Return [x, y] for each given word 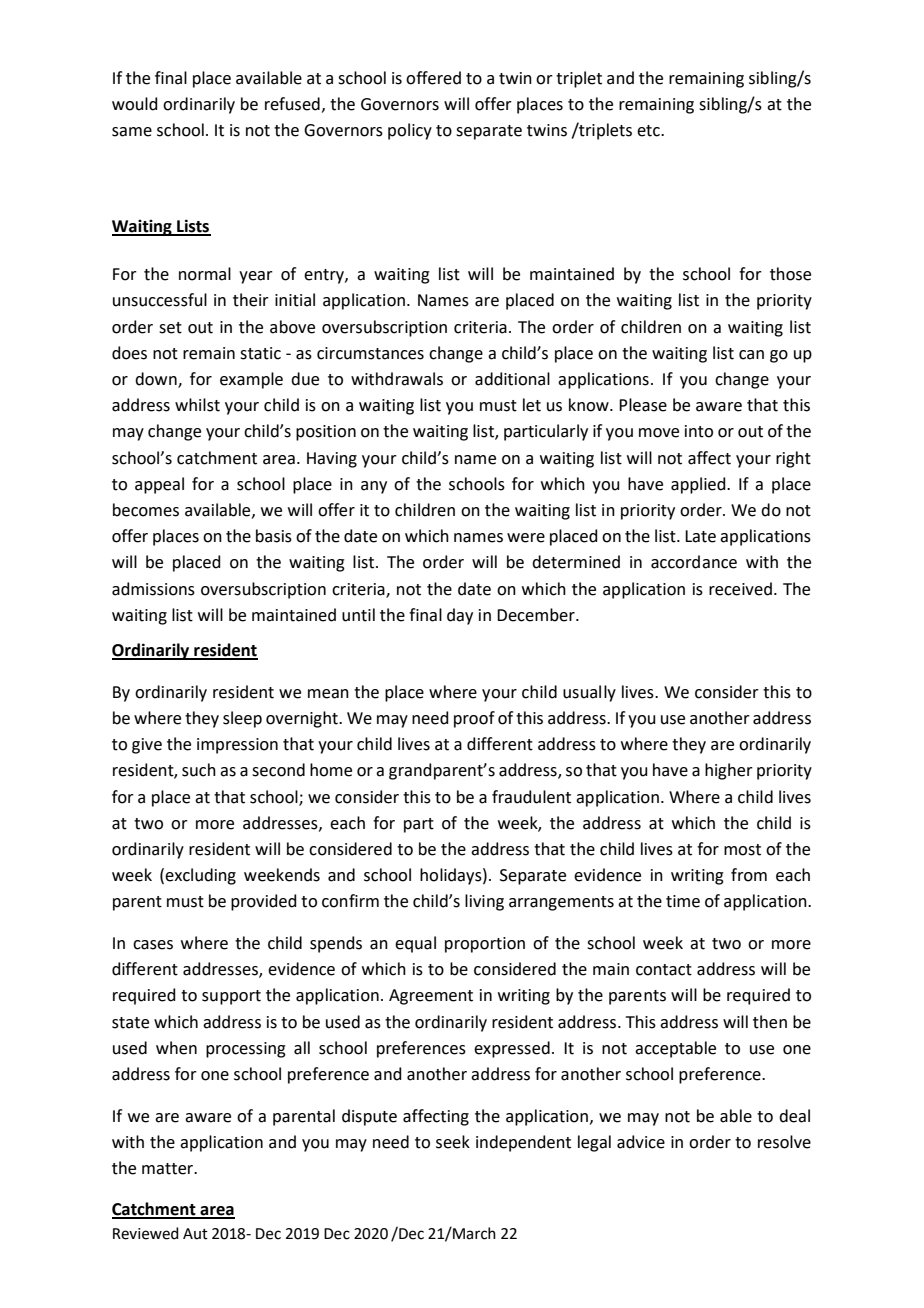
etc [649, 131]
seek [453, 1142]
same [132, 132]
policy [410, 131]
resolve [784, 1142]
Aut [195, 1234]
